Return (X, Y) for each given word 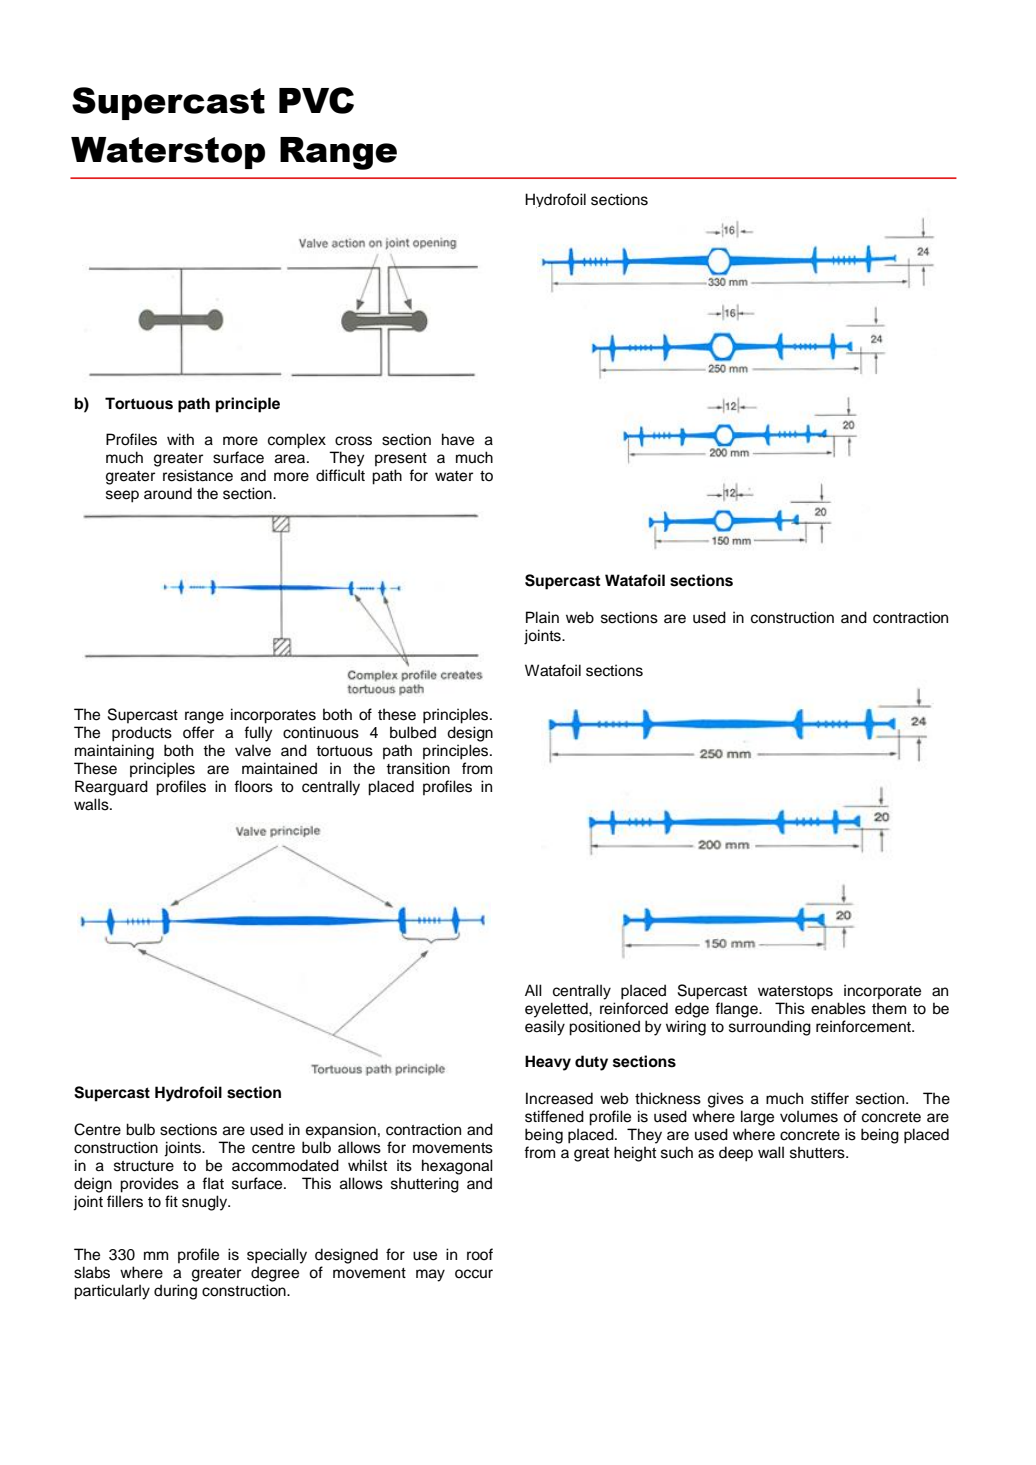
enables (838, 1008)
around (168, 493)
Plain (542, 617)
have (458, 439)
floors (253, 786)
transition (418, 768)
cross (353, 441)
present (401, 459)
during (175, 1292)
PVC (316, 100)
